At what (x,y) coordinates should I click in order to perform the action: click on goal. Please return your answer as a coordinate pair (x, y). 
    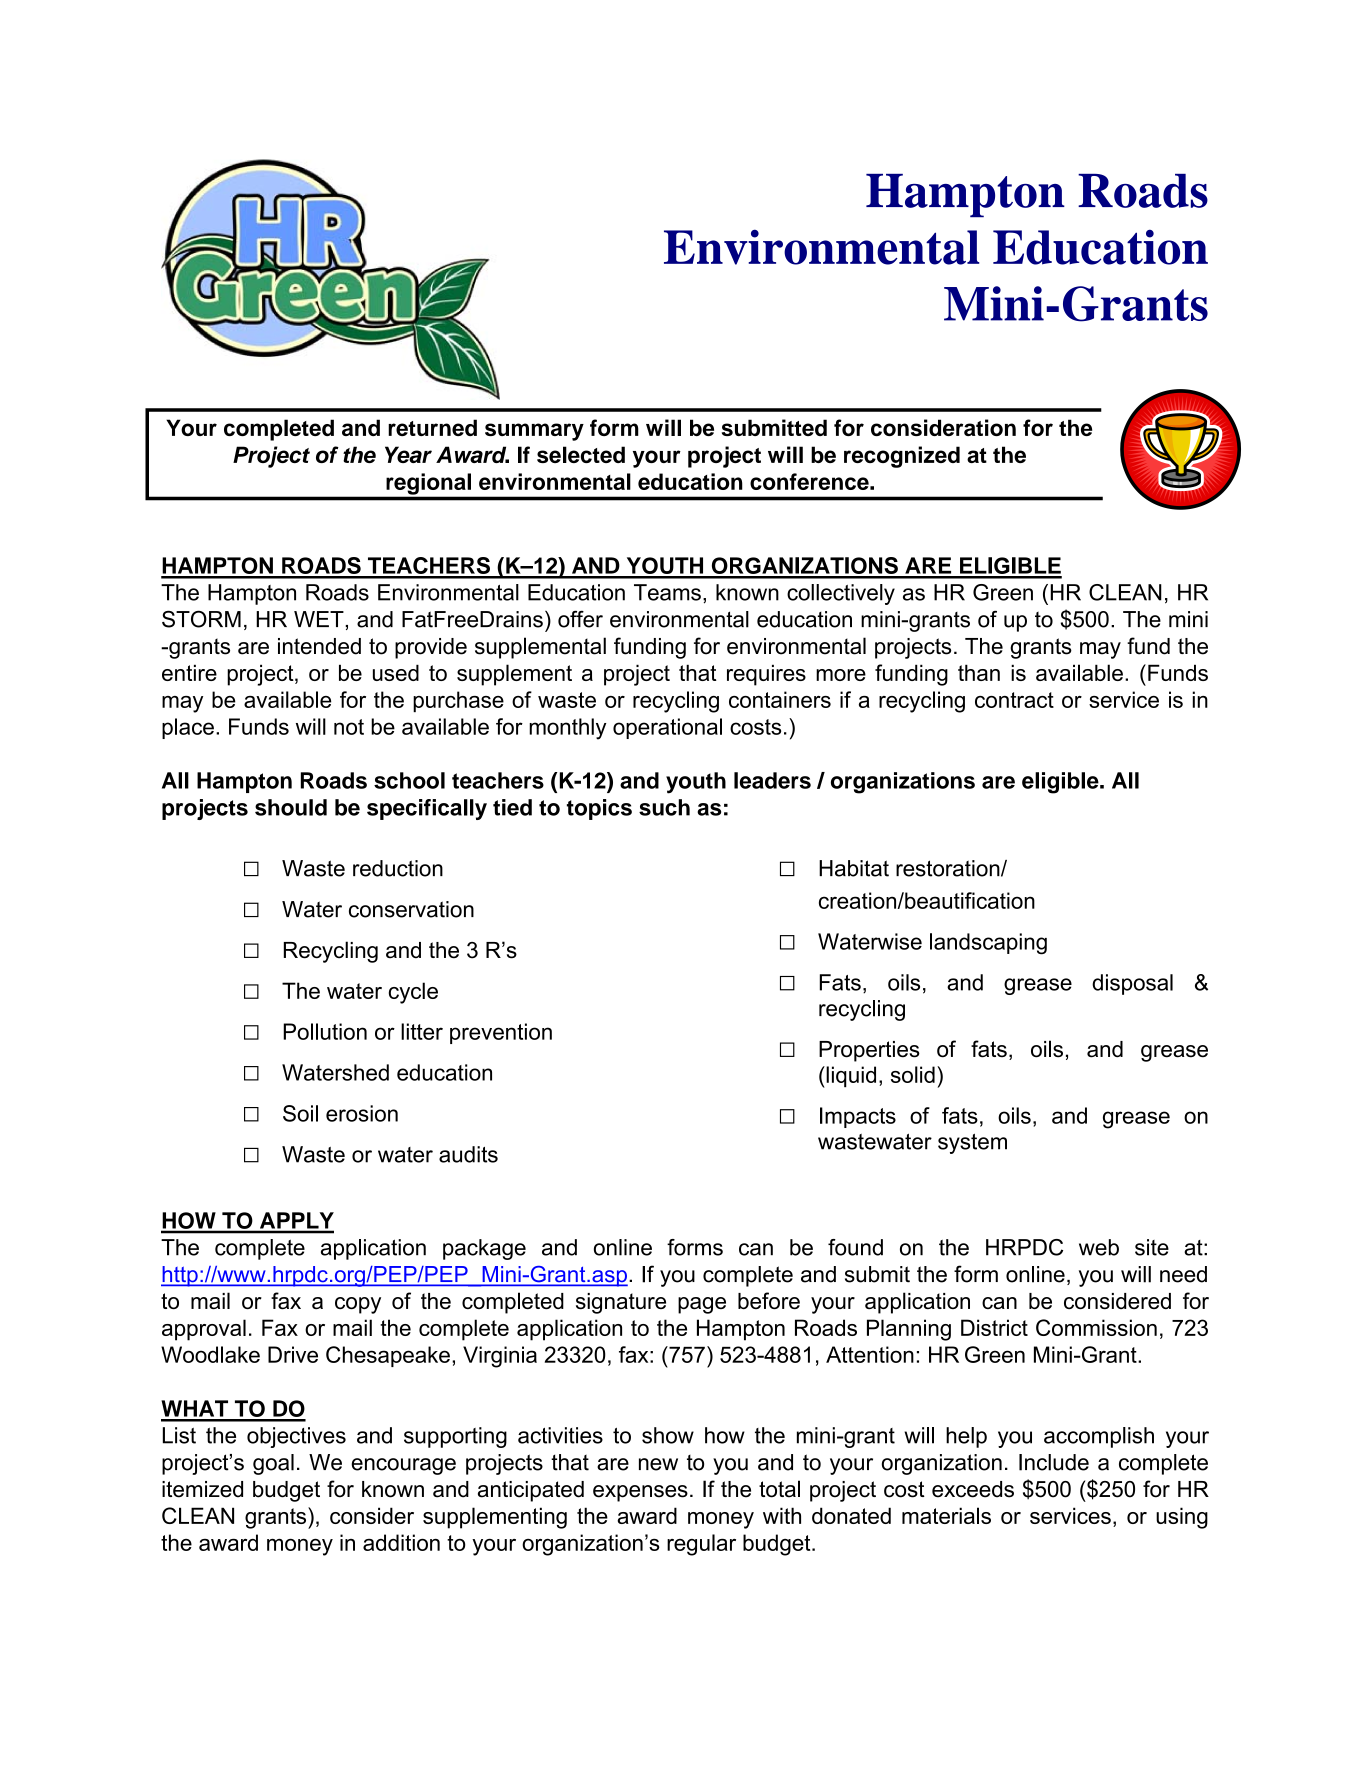
    Looking at the image, I should click on (273, 1464).
